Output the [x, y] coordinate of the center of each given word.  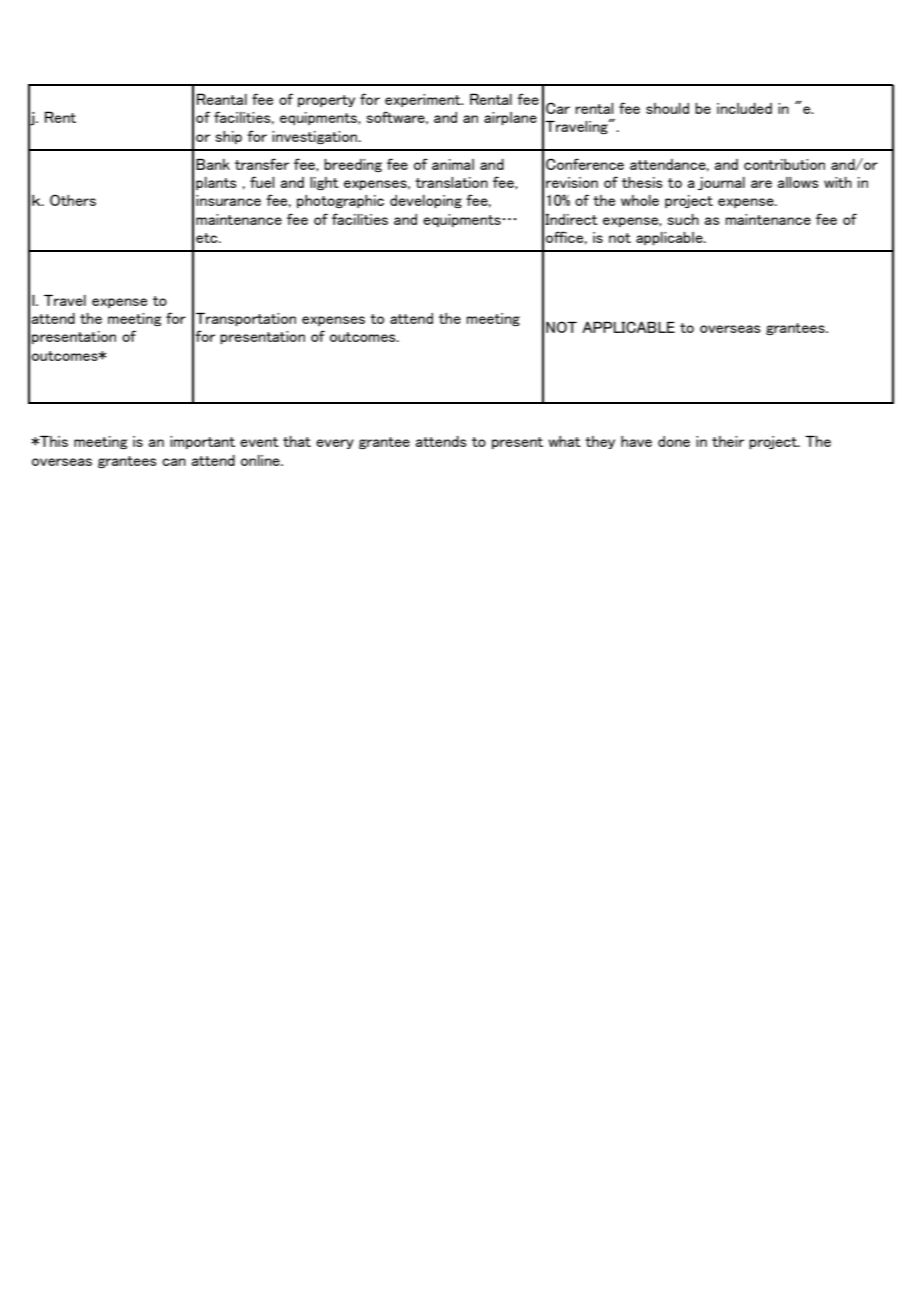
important [202, 442]
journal [721, 183]
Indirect [571, 219]
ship [229, 137]
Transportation [246, 319]
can [174, 462]
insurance [228, 200]
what [564, 441]
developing [426, 201]
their [728, 441]
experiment [424, 100]
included [744, 108]
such [683, 219]
